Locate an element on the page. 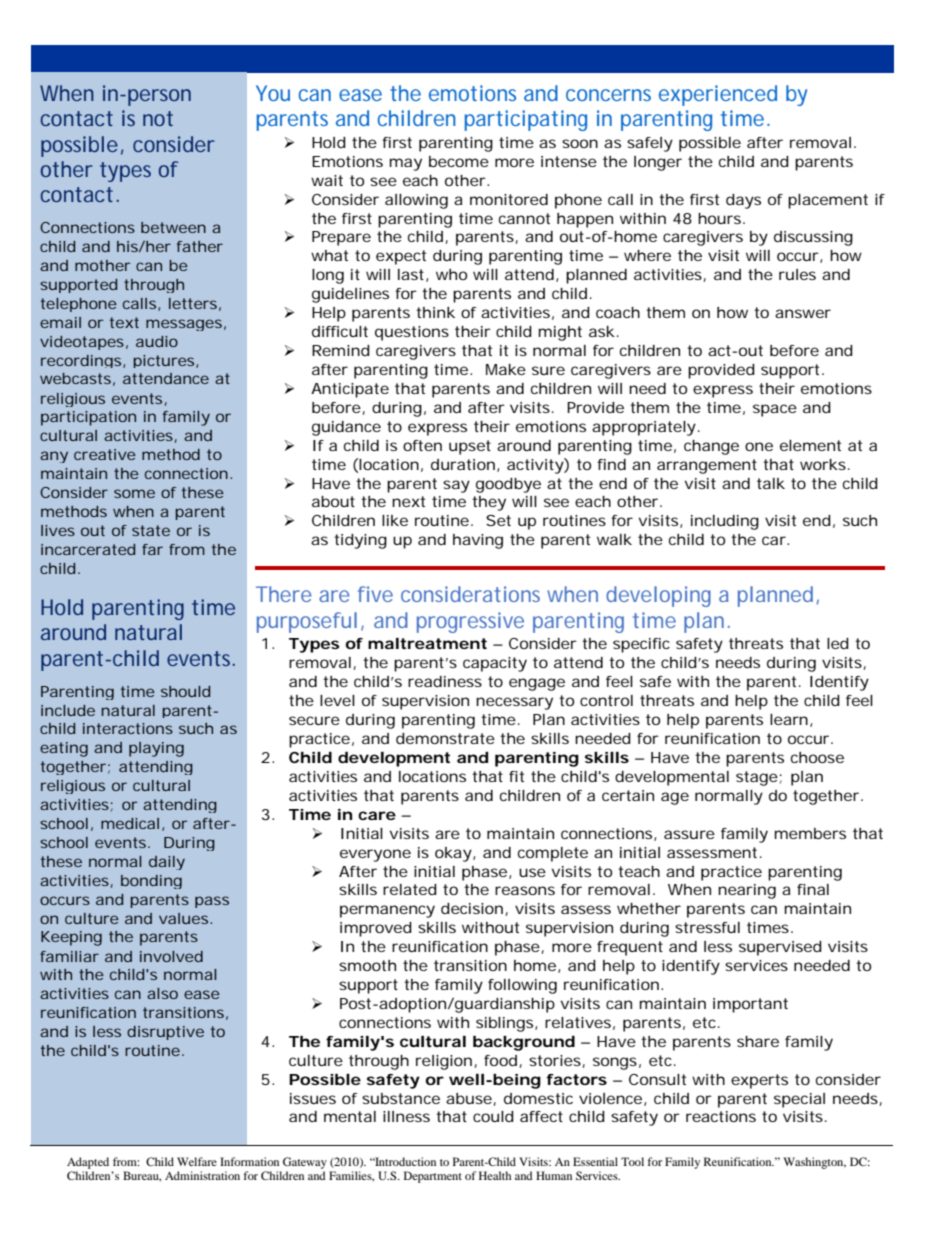  arrangement is located at coordinates (707, 466).
